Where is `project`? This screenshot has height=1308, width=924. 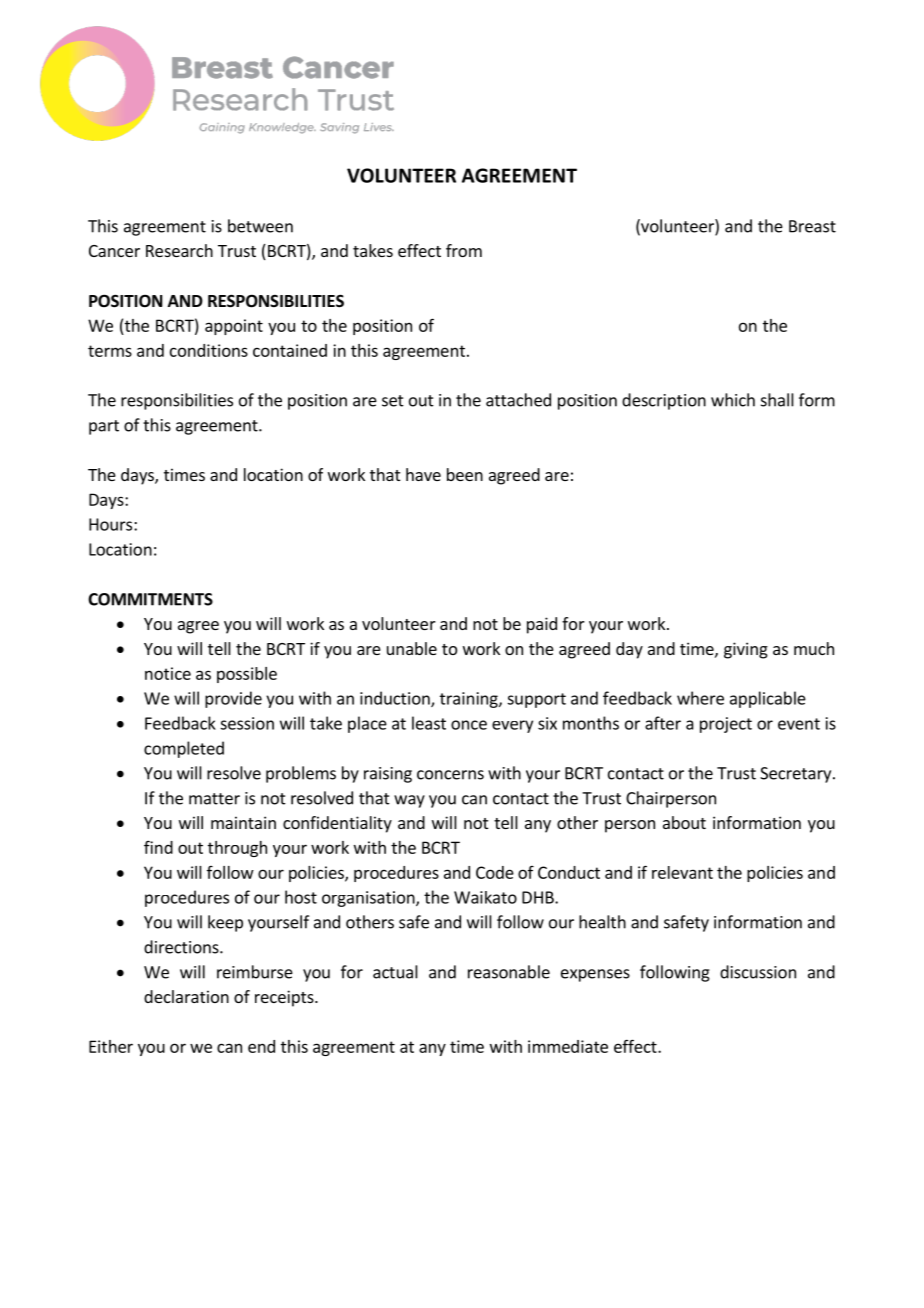
project is located at coordinates (726, 725).
